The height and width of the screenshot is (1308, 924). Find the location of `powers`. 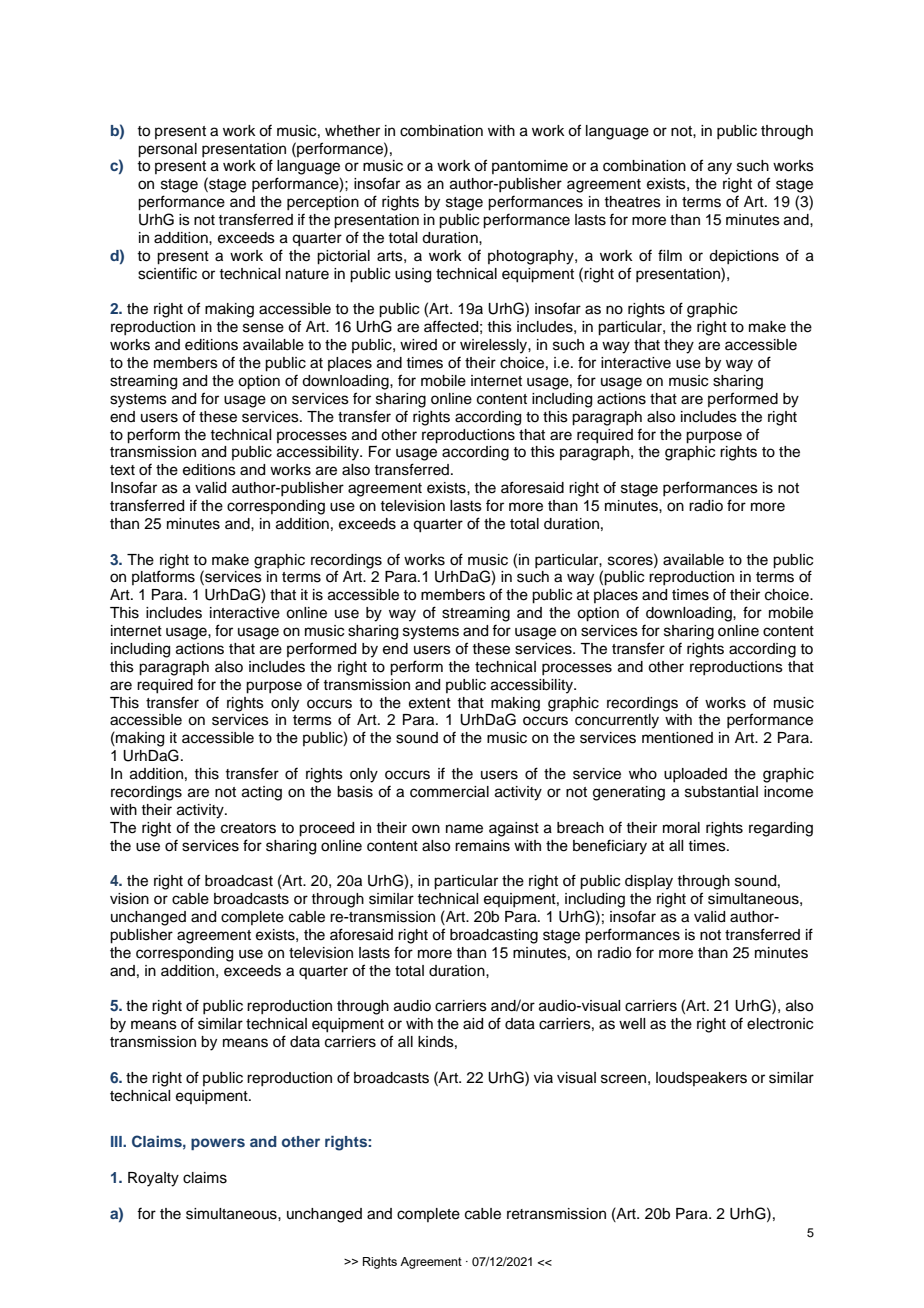

powers is located at coordinates (218, 1144).
